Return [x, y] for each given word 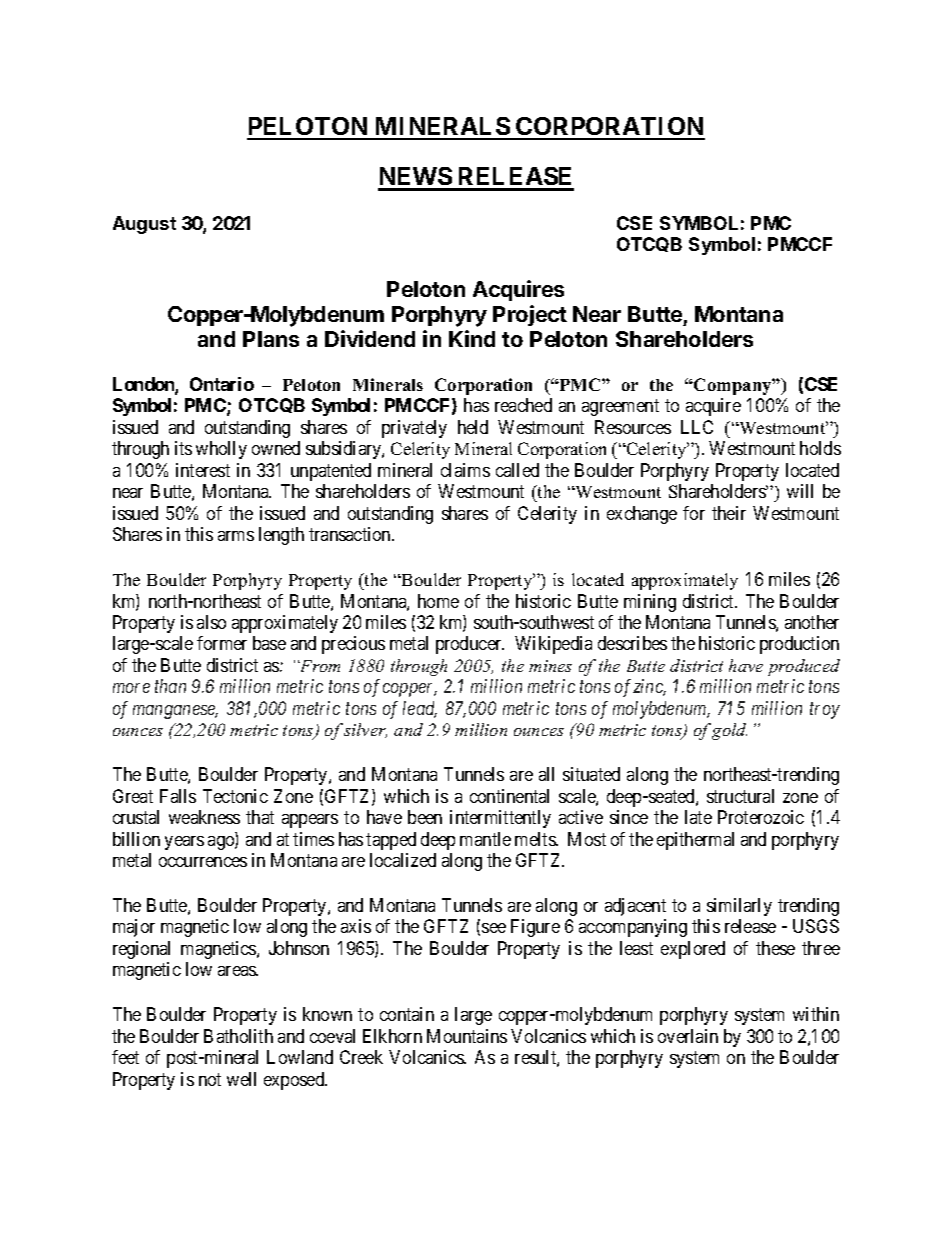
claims [465, 470]
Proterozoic [761, 817]
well [241, 1079]
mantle [485, 839]
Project [530, 315]
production [799, 645]
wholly [221, 450]
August [144, 225]
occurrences [203, 862]
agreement [620, 407]
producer [470, 645]
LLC [697, 427]
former [222, 643]
